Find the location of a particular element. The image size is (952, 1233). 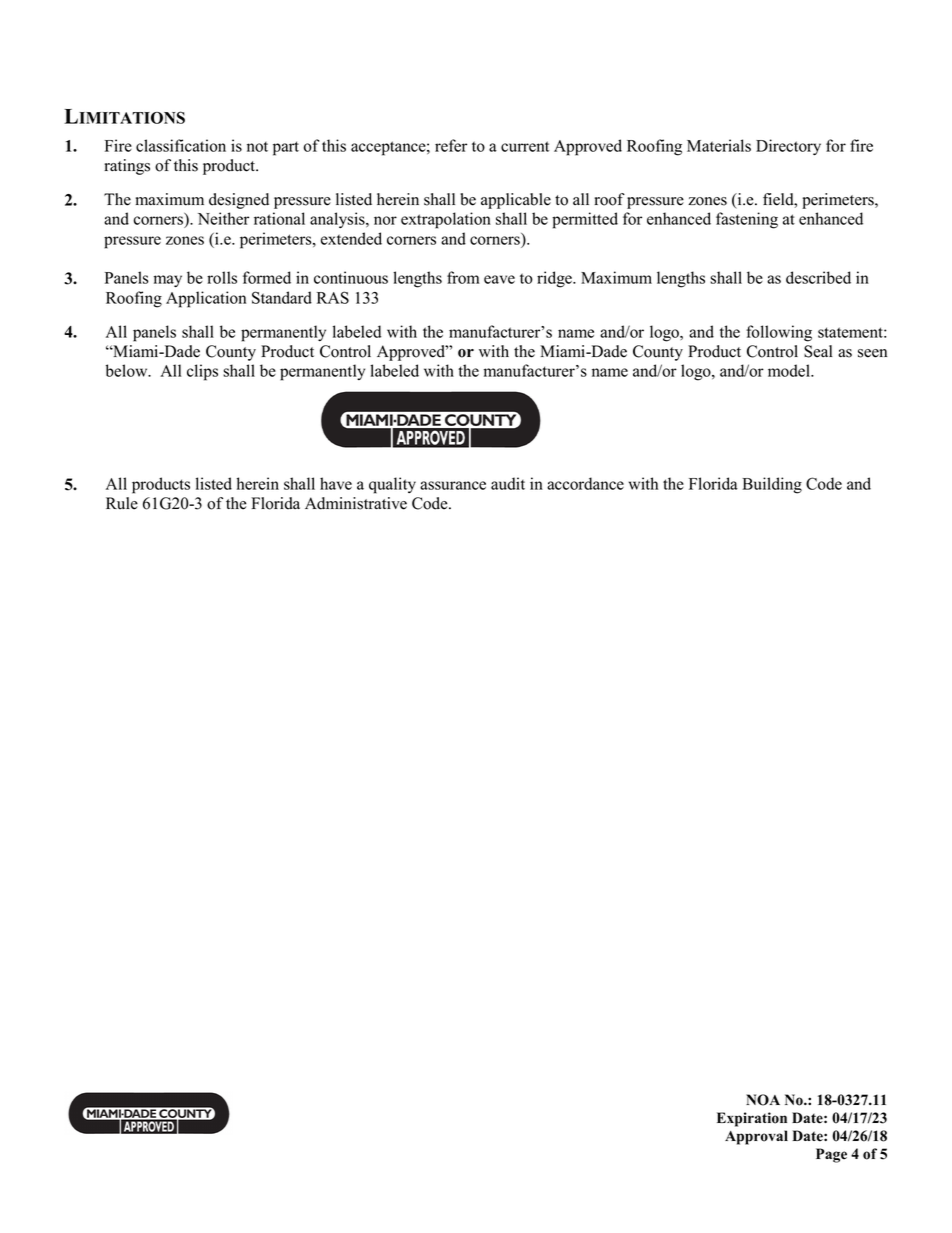

Expiration is located at coordinates (752, 1119).
